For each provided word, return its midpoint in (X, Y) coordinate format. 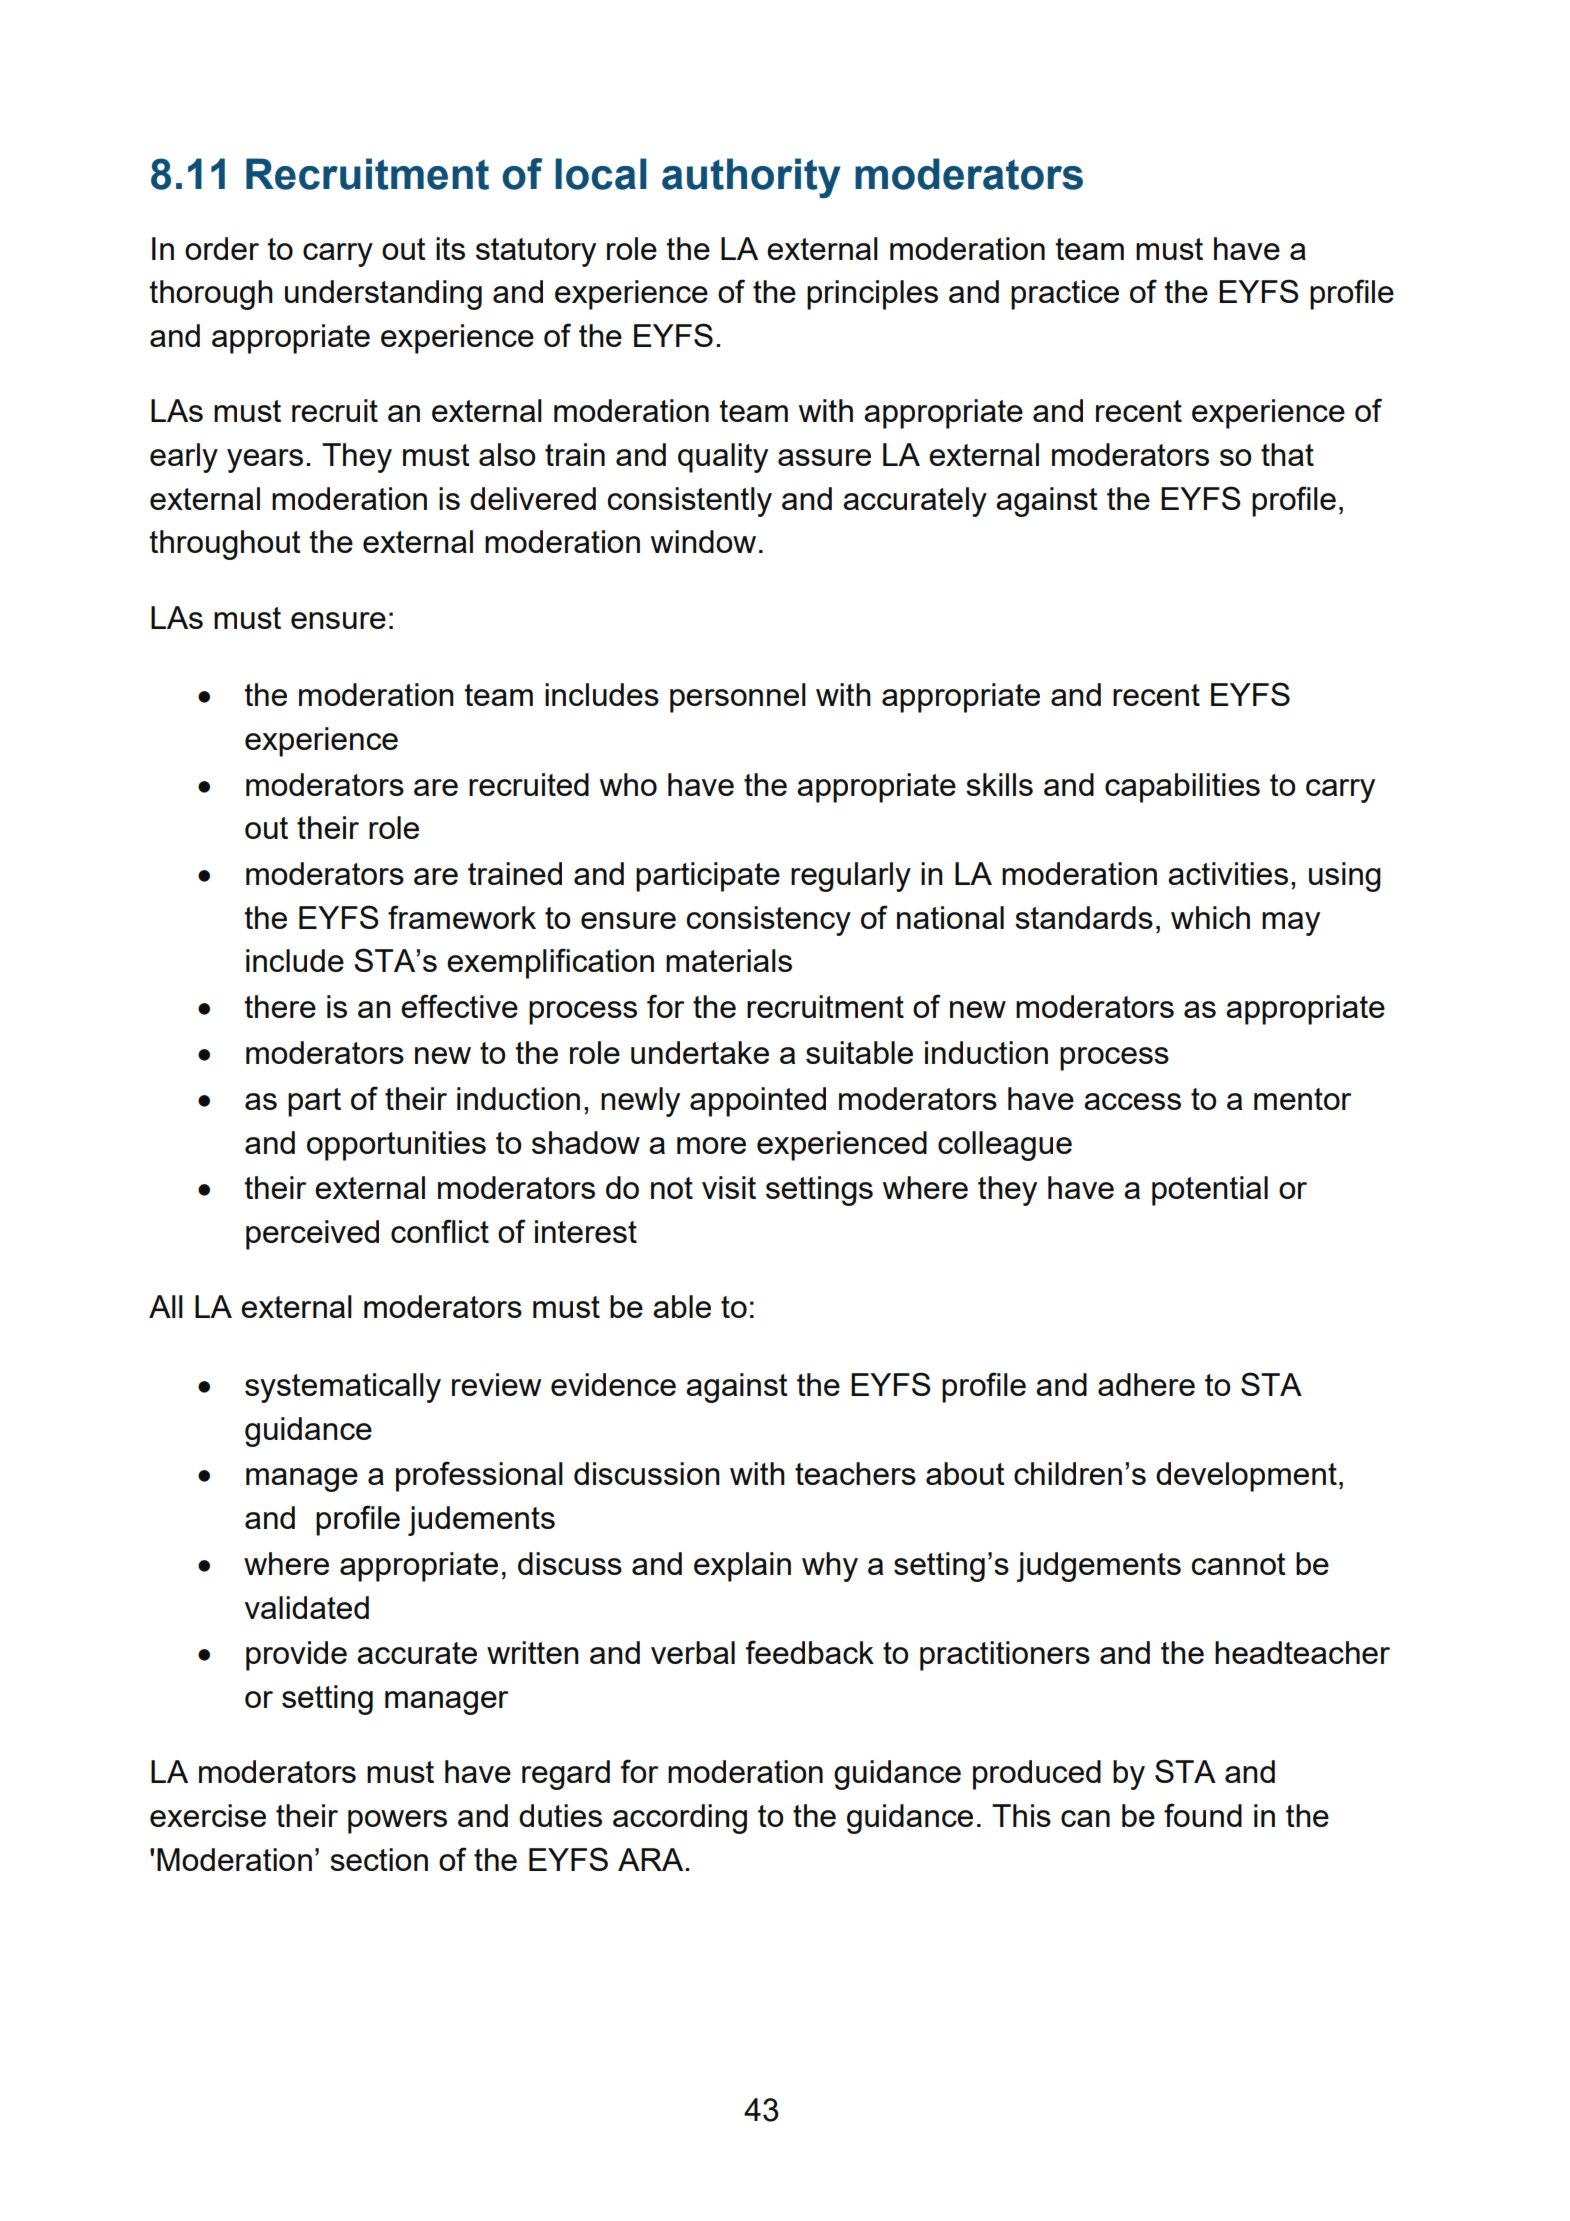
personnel (738, 698)
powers (397, 1822)
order (222, 248)
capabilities (1182, 788)
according (680, 1819)
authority (751, 178)
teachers (855, 1473)
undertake (700, 1052)
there (280, 1006)
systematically (343, 1388)
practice (1065, 295)
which (1210, 917)
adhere (1146, 1384)
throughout (225, 545)
